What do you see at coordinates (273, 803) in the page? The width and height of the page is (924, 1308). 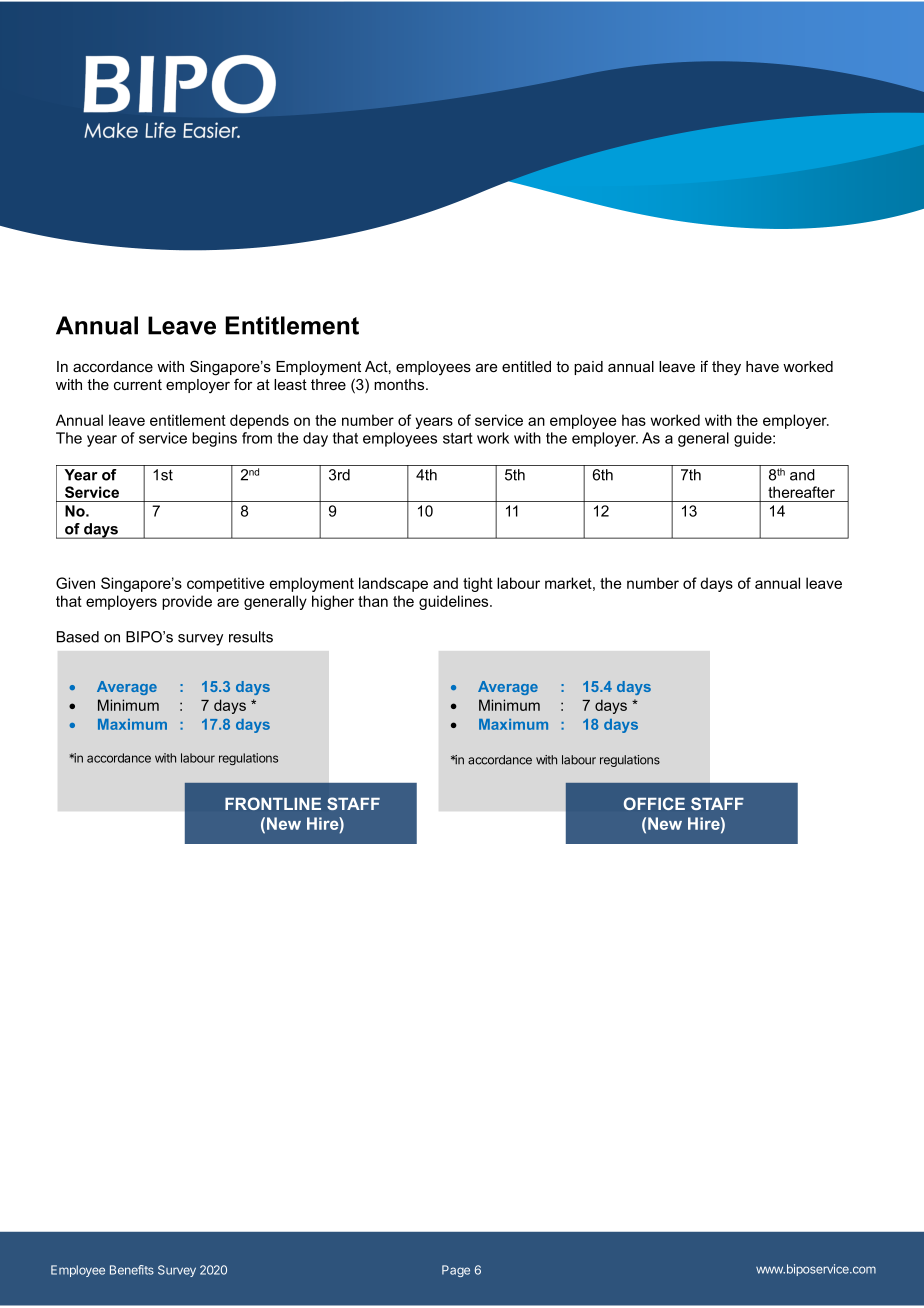 I see `FRONTLINE` at bounding box center [273, 803].
